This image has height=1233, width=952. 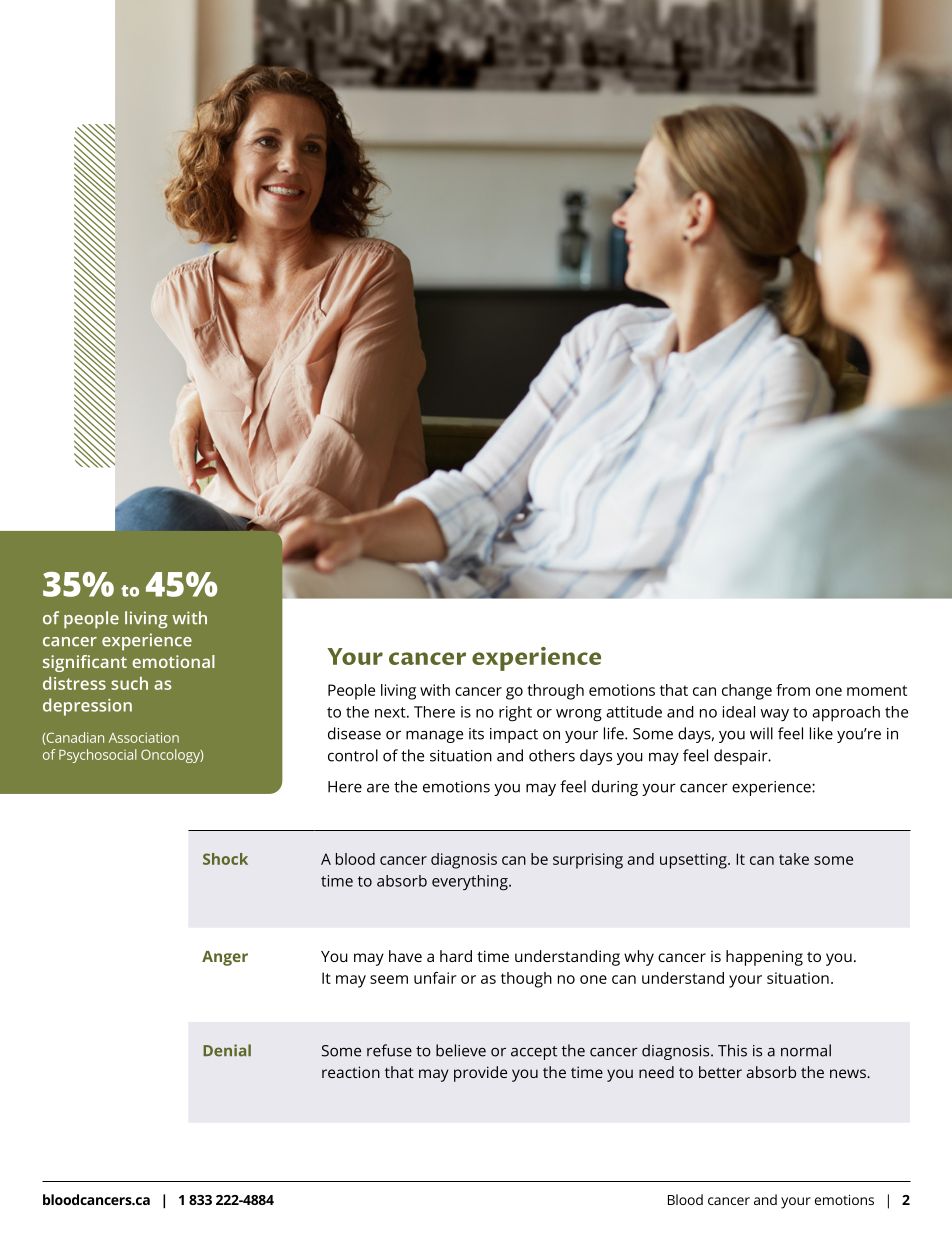 What do you see at coordinates (225, 859) in the image?
I see `Shock` at bounding box center [225, 859].
